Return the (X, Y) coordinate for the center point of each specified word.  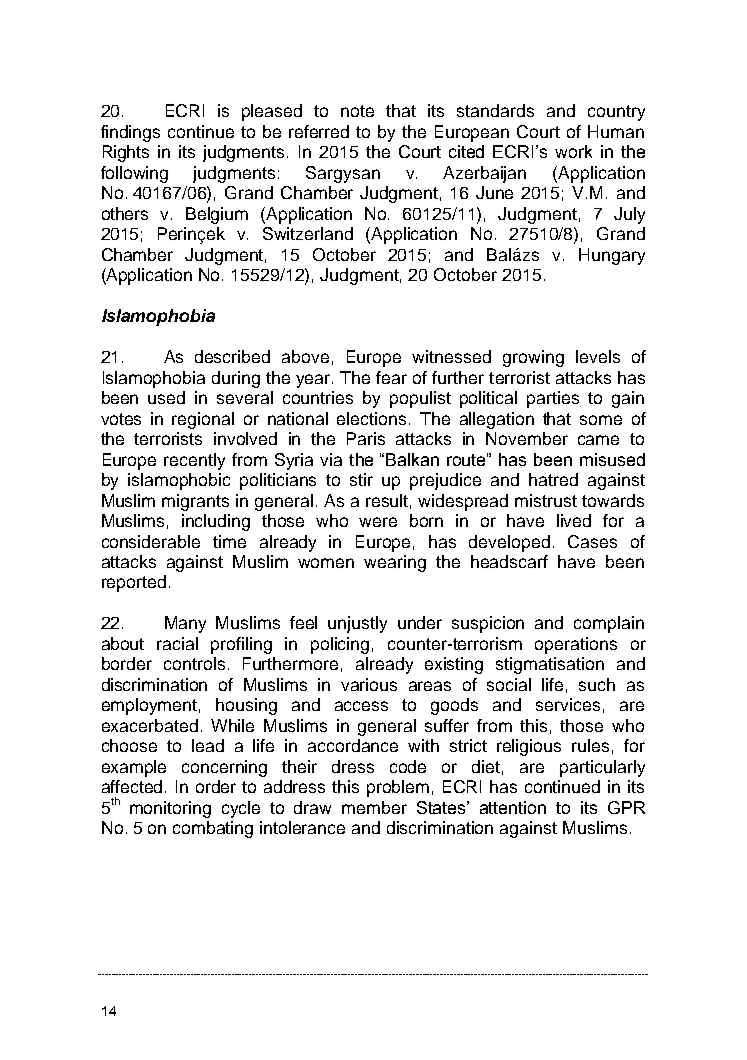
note (357, 111)
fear (391, 377)
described (232, 356)
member (374, 807)
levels (598, 356)
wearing (395, 563)
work (573, 151)
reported (134, 583)
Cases (592, 541)
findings (130, 133)
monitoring (170, 809)
